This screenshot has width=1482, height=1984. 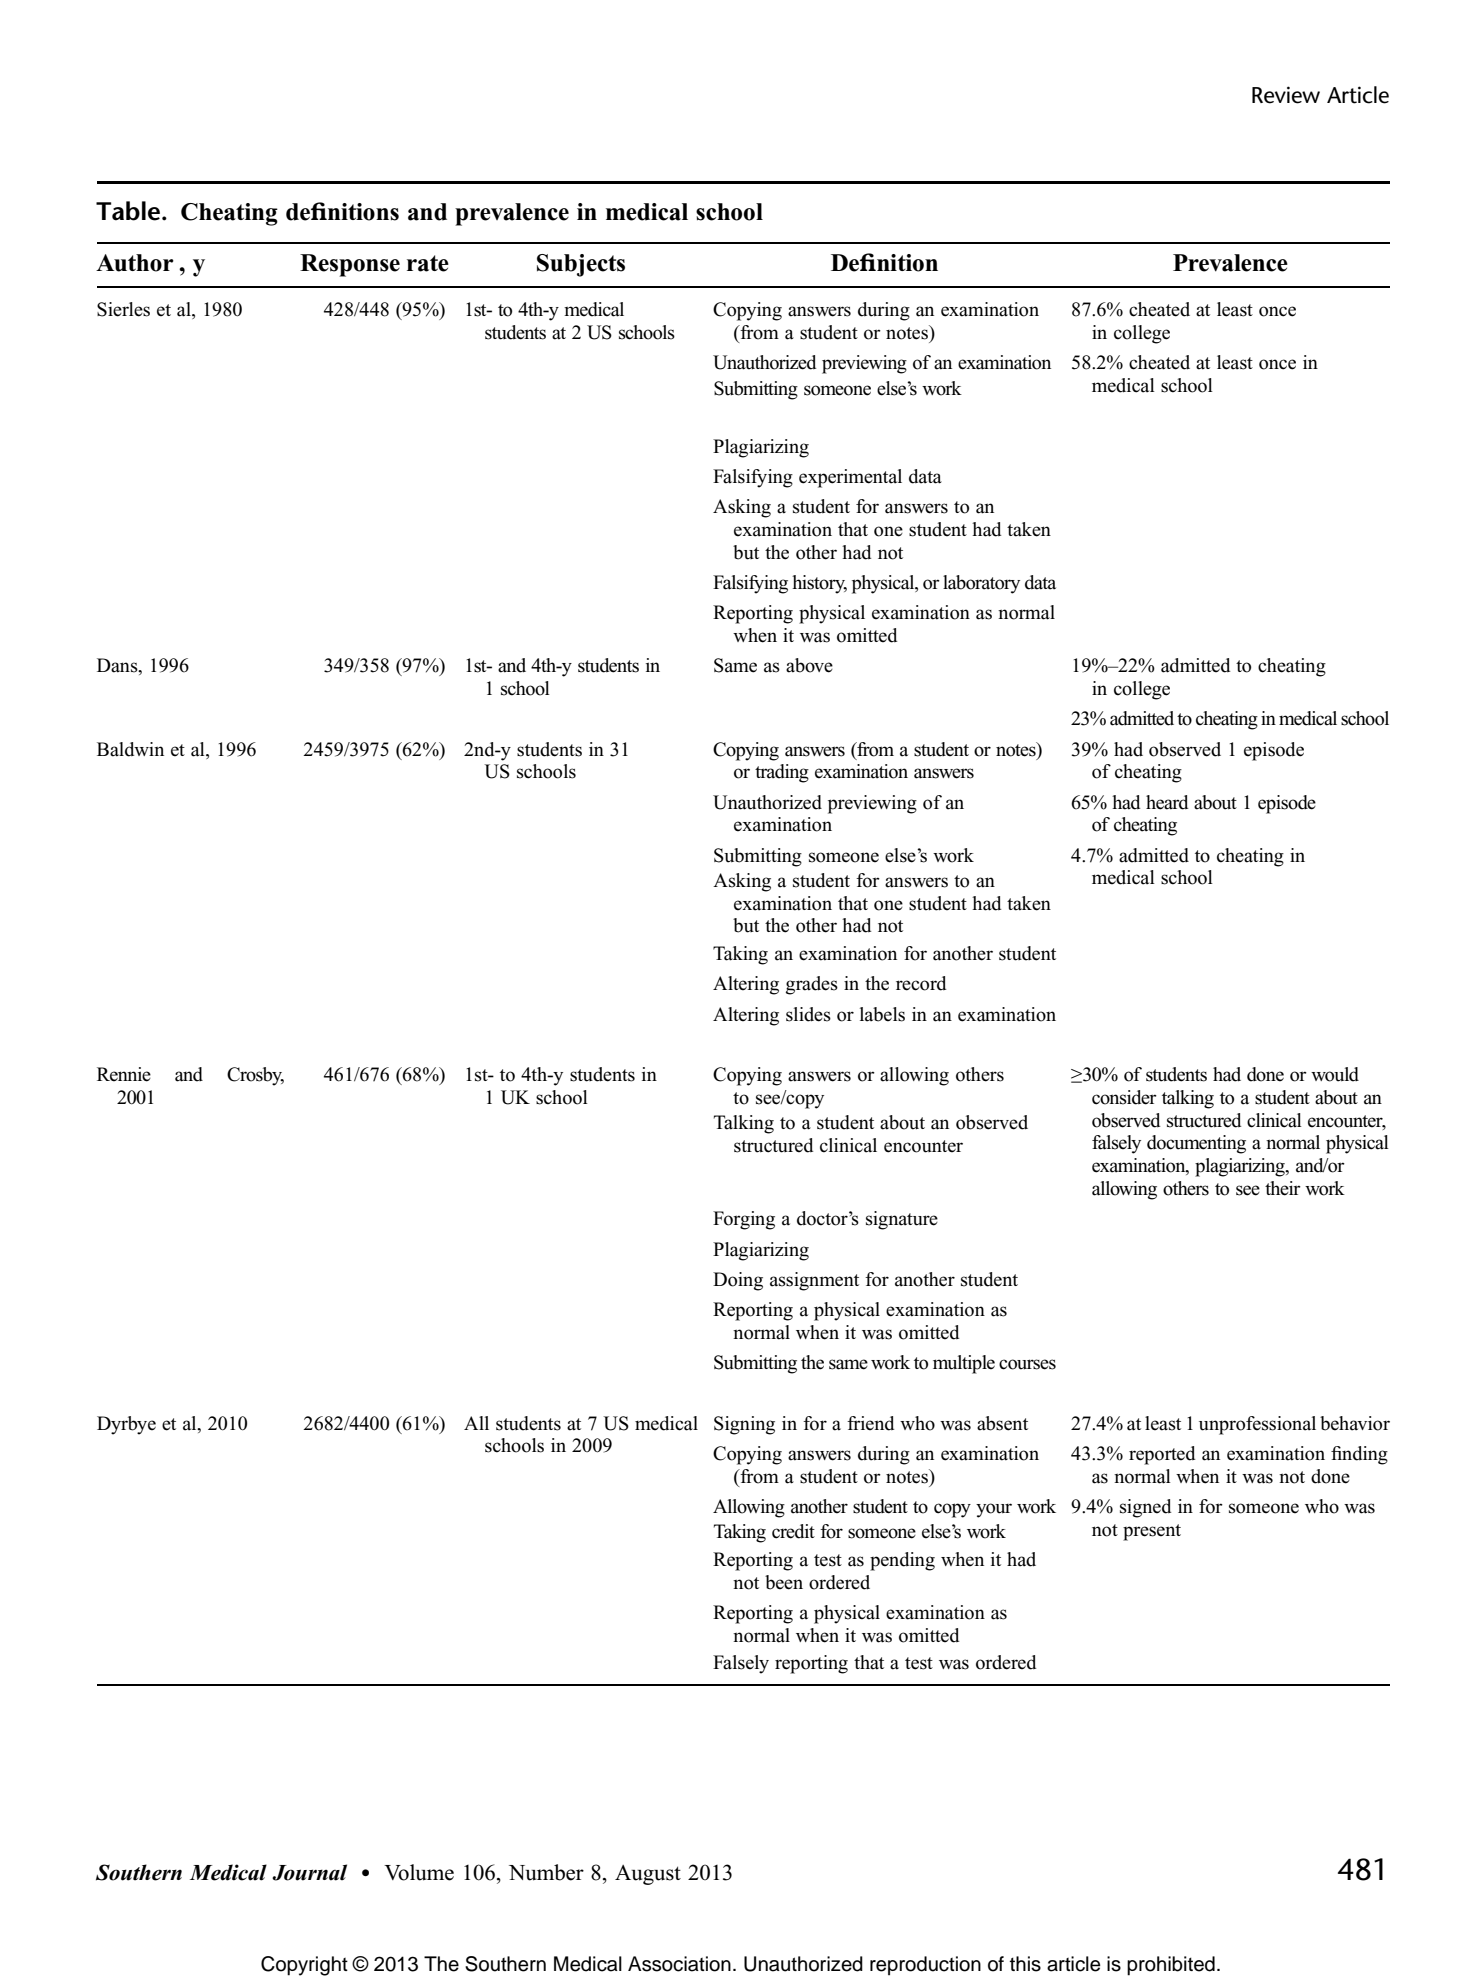 What do you see at coordinates (124, 1074) in the screenshot?
I see `Rennie` at bounding box center [124, 1074].
